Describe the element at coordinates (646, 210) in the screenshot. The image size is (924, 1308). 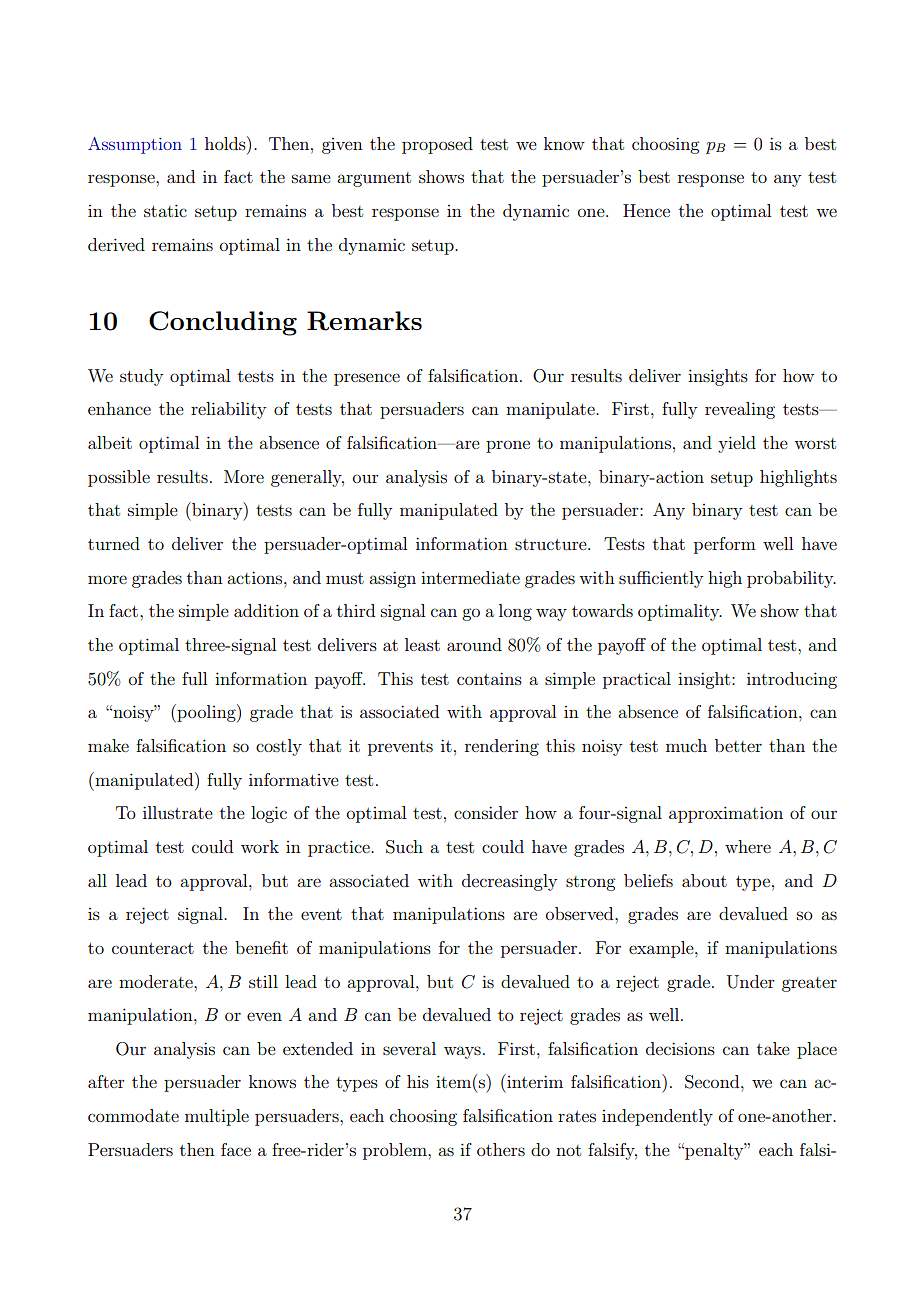
I see `Hence` at that location.
